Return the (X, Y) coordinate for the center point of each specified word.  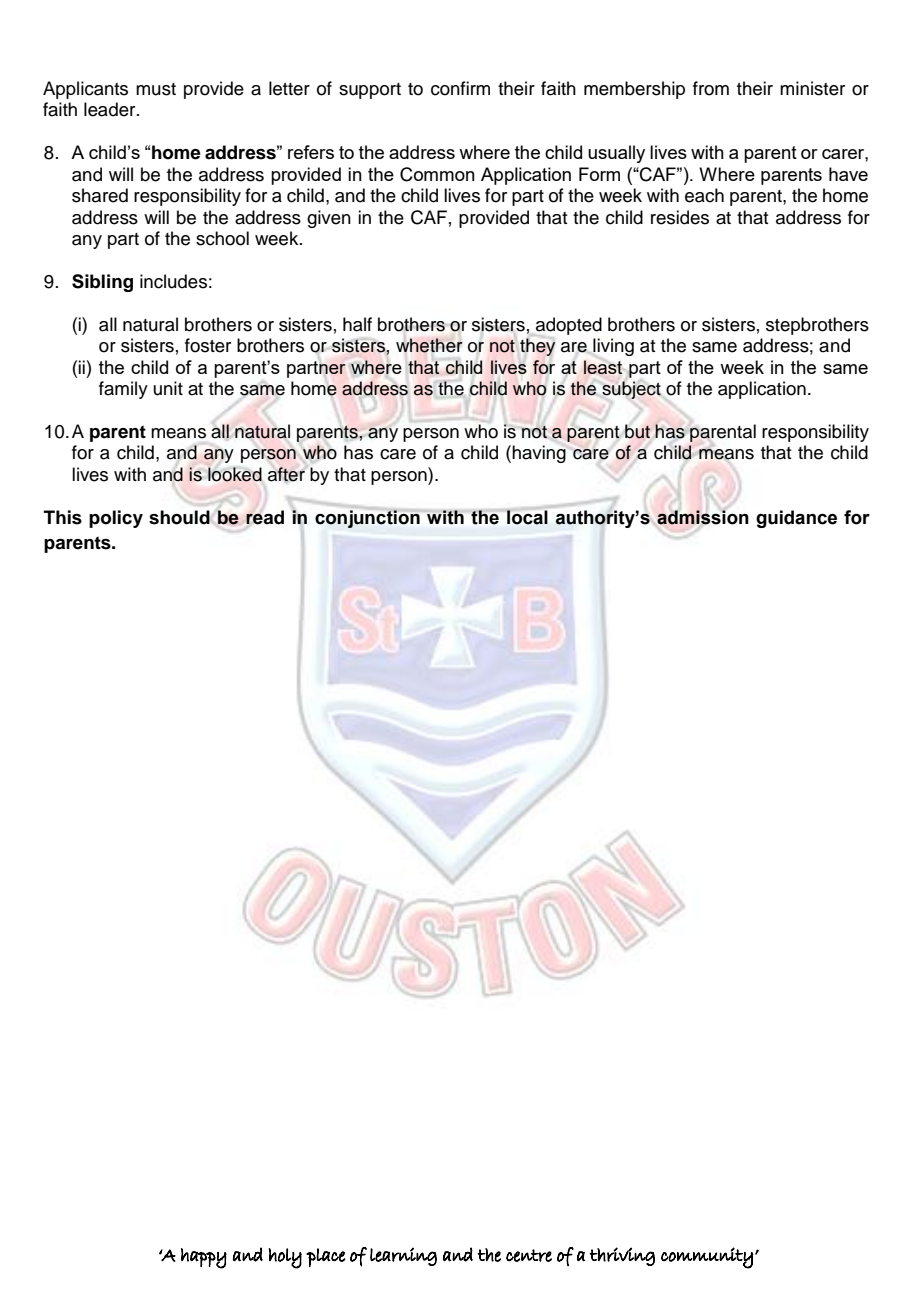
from (711, 88)
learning (403, 1256)
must (156, 89)
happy (204, 1258)
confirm (460, 88)
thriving (622, 1256)
